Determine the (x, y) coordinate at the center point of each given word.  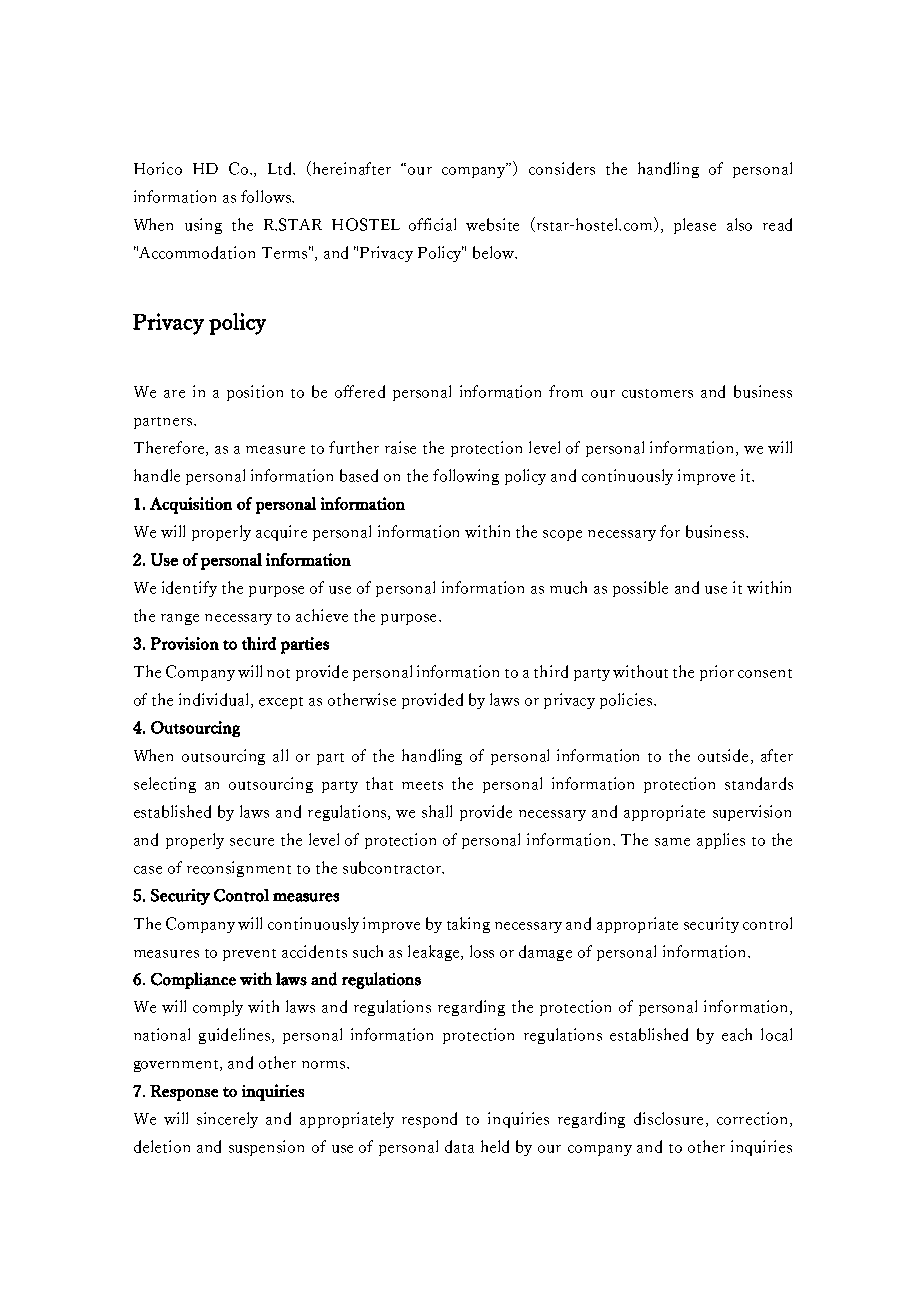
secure (252, 842)
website (492, 224)
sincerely (227, 1120)
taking (468, 925)
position (255, 393)
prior (717, 673)
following (466, 477)
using (203, 226)
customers (657, 393)
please (695, 226)
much (568, 587)
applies (721, 841)
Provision (185, 643)
